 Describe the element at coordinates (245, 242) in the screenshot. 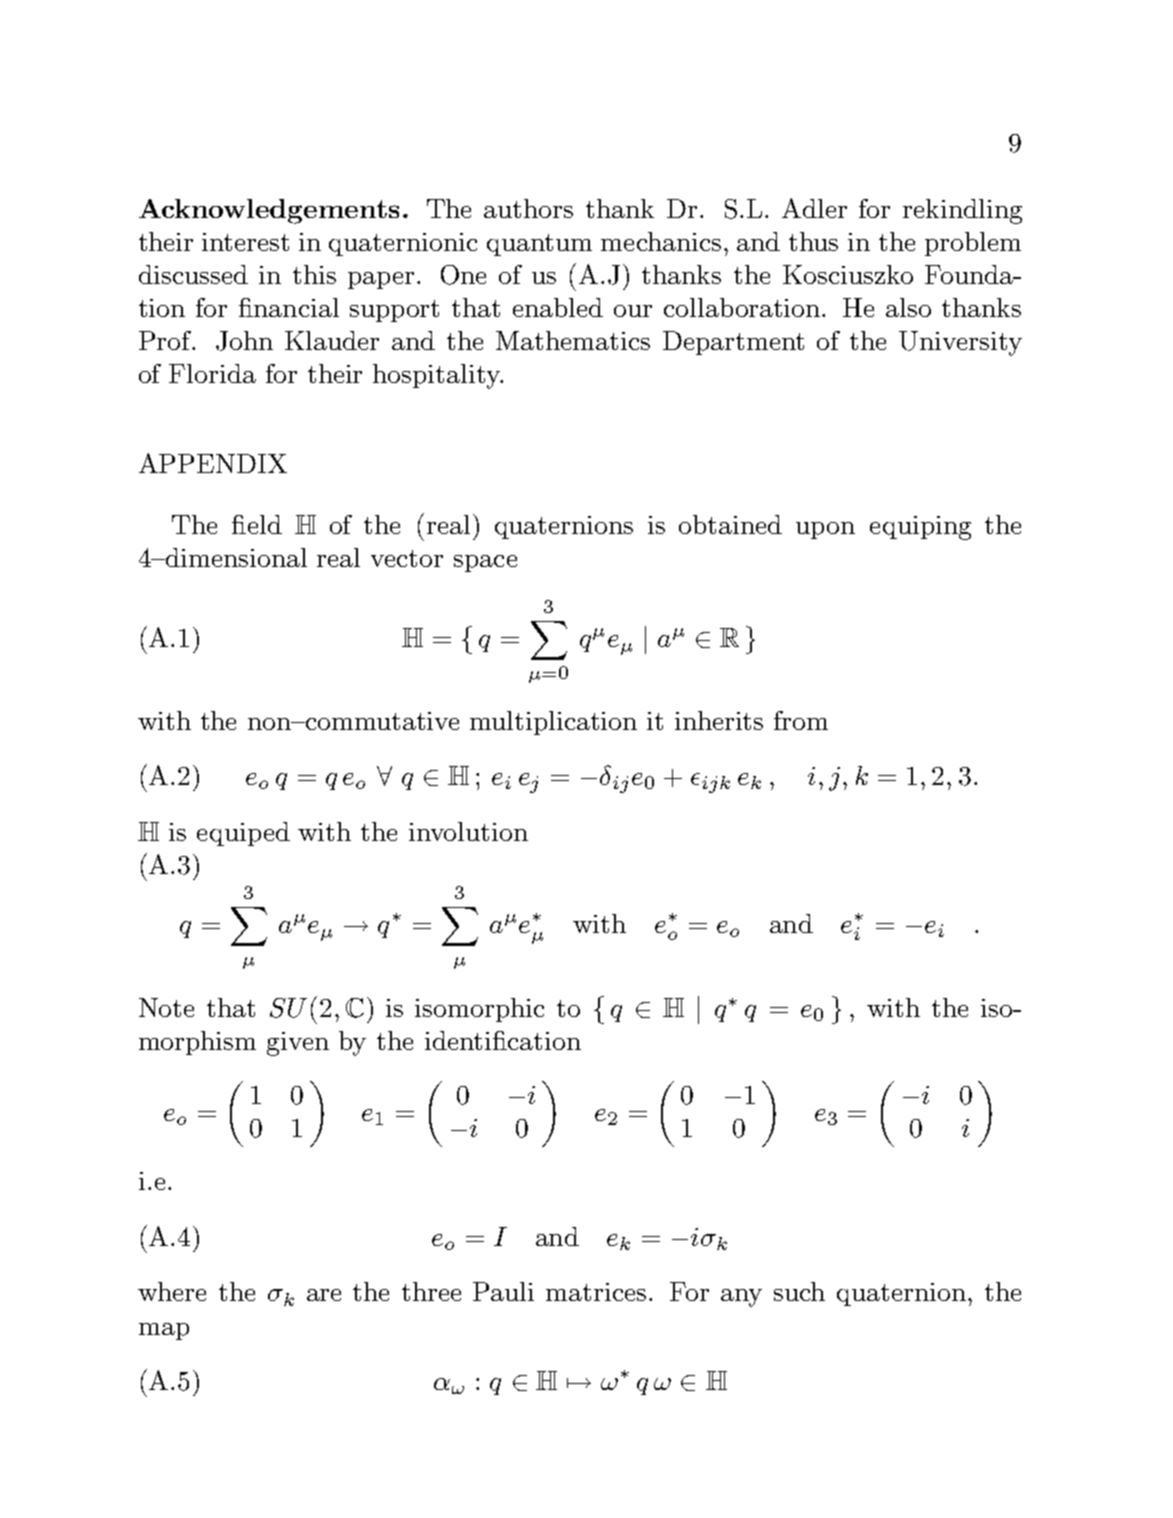

I see `interest` at that location.
